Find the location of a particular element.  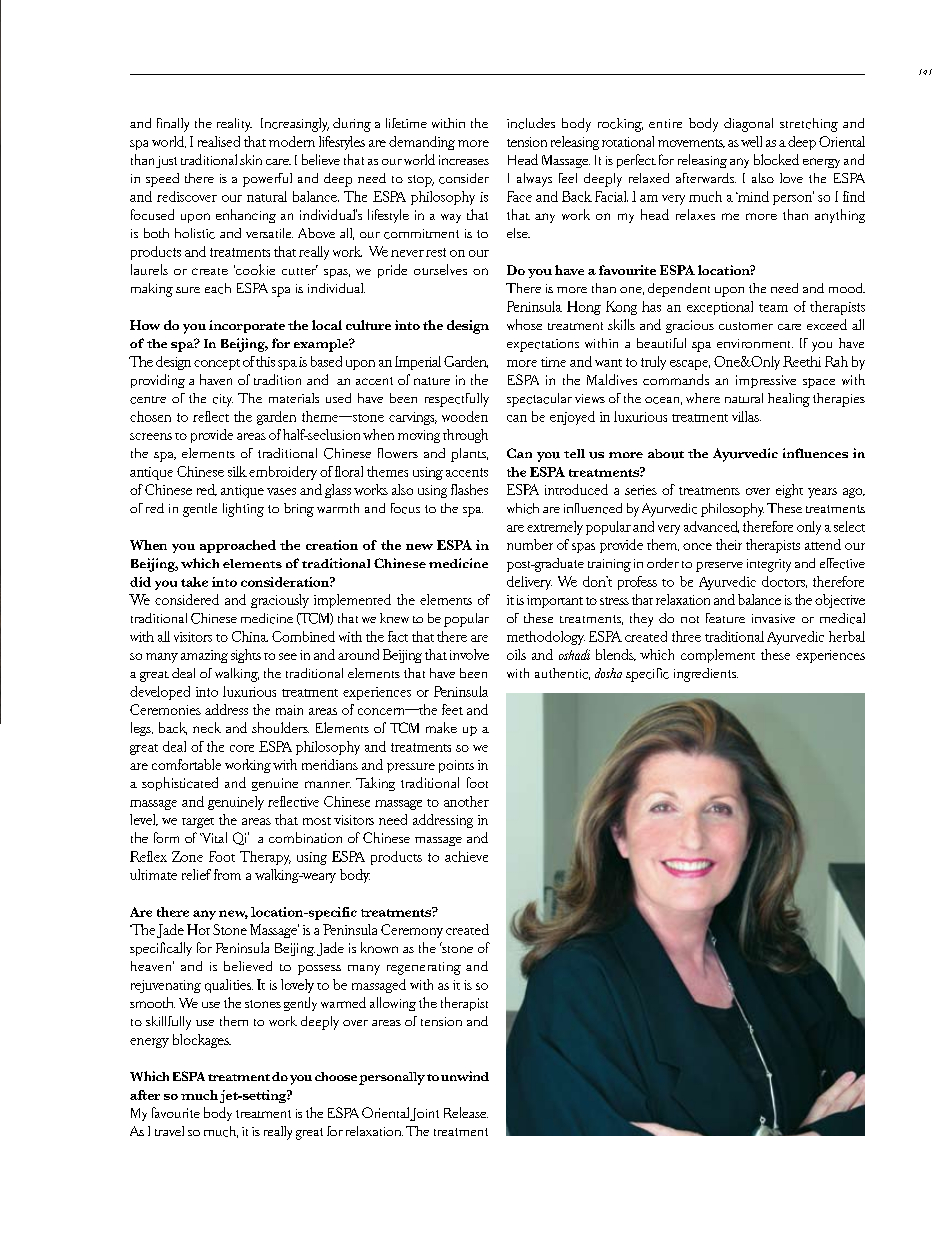

travel is located at coordinates (169, 1131).
